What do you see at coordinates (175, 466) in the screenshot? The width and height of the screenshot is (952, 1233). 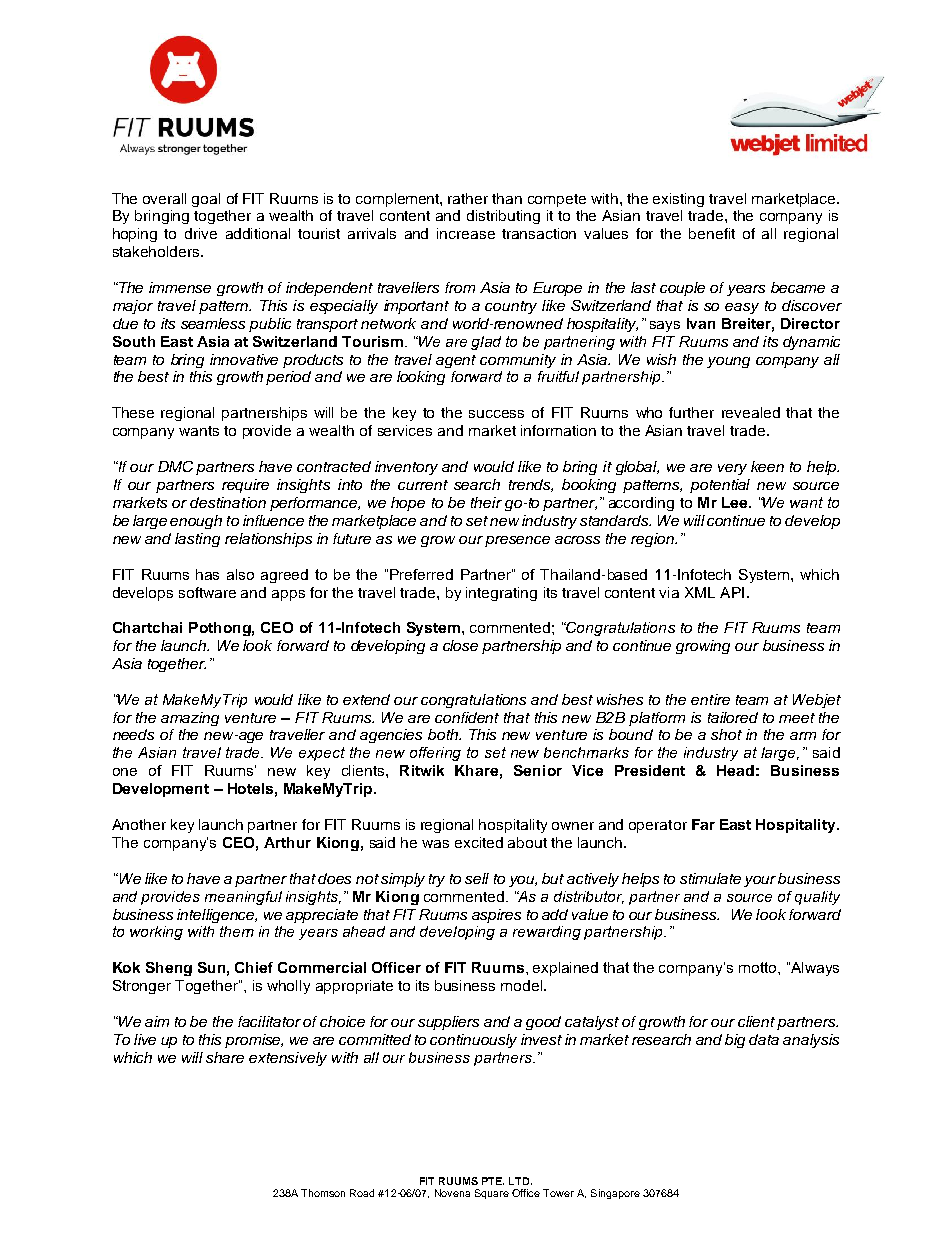 I see `DMC` at bounding box center [175, 466].
